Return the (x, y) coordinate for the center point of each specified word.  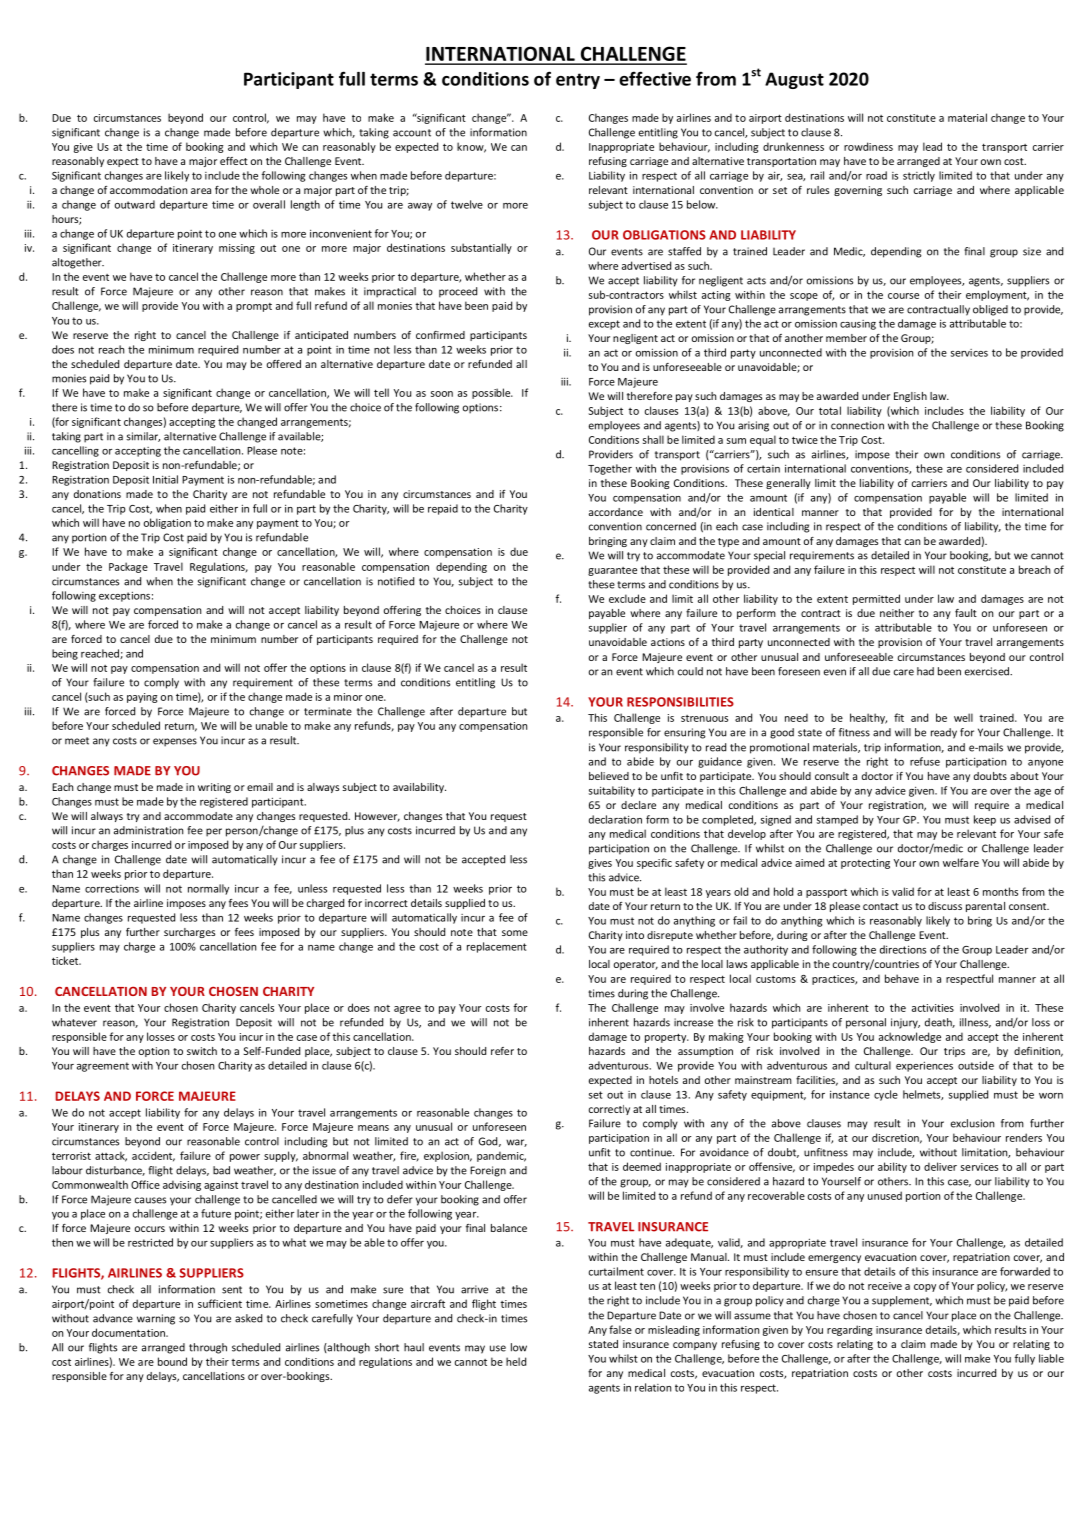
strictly (919, 176)
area (201, 191)
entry (578, 81)
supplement (902, 1301)
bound (172, 1361)
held (516, 1361)
